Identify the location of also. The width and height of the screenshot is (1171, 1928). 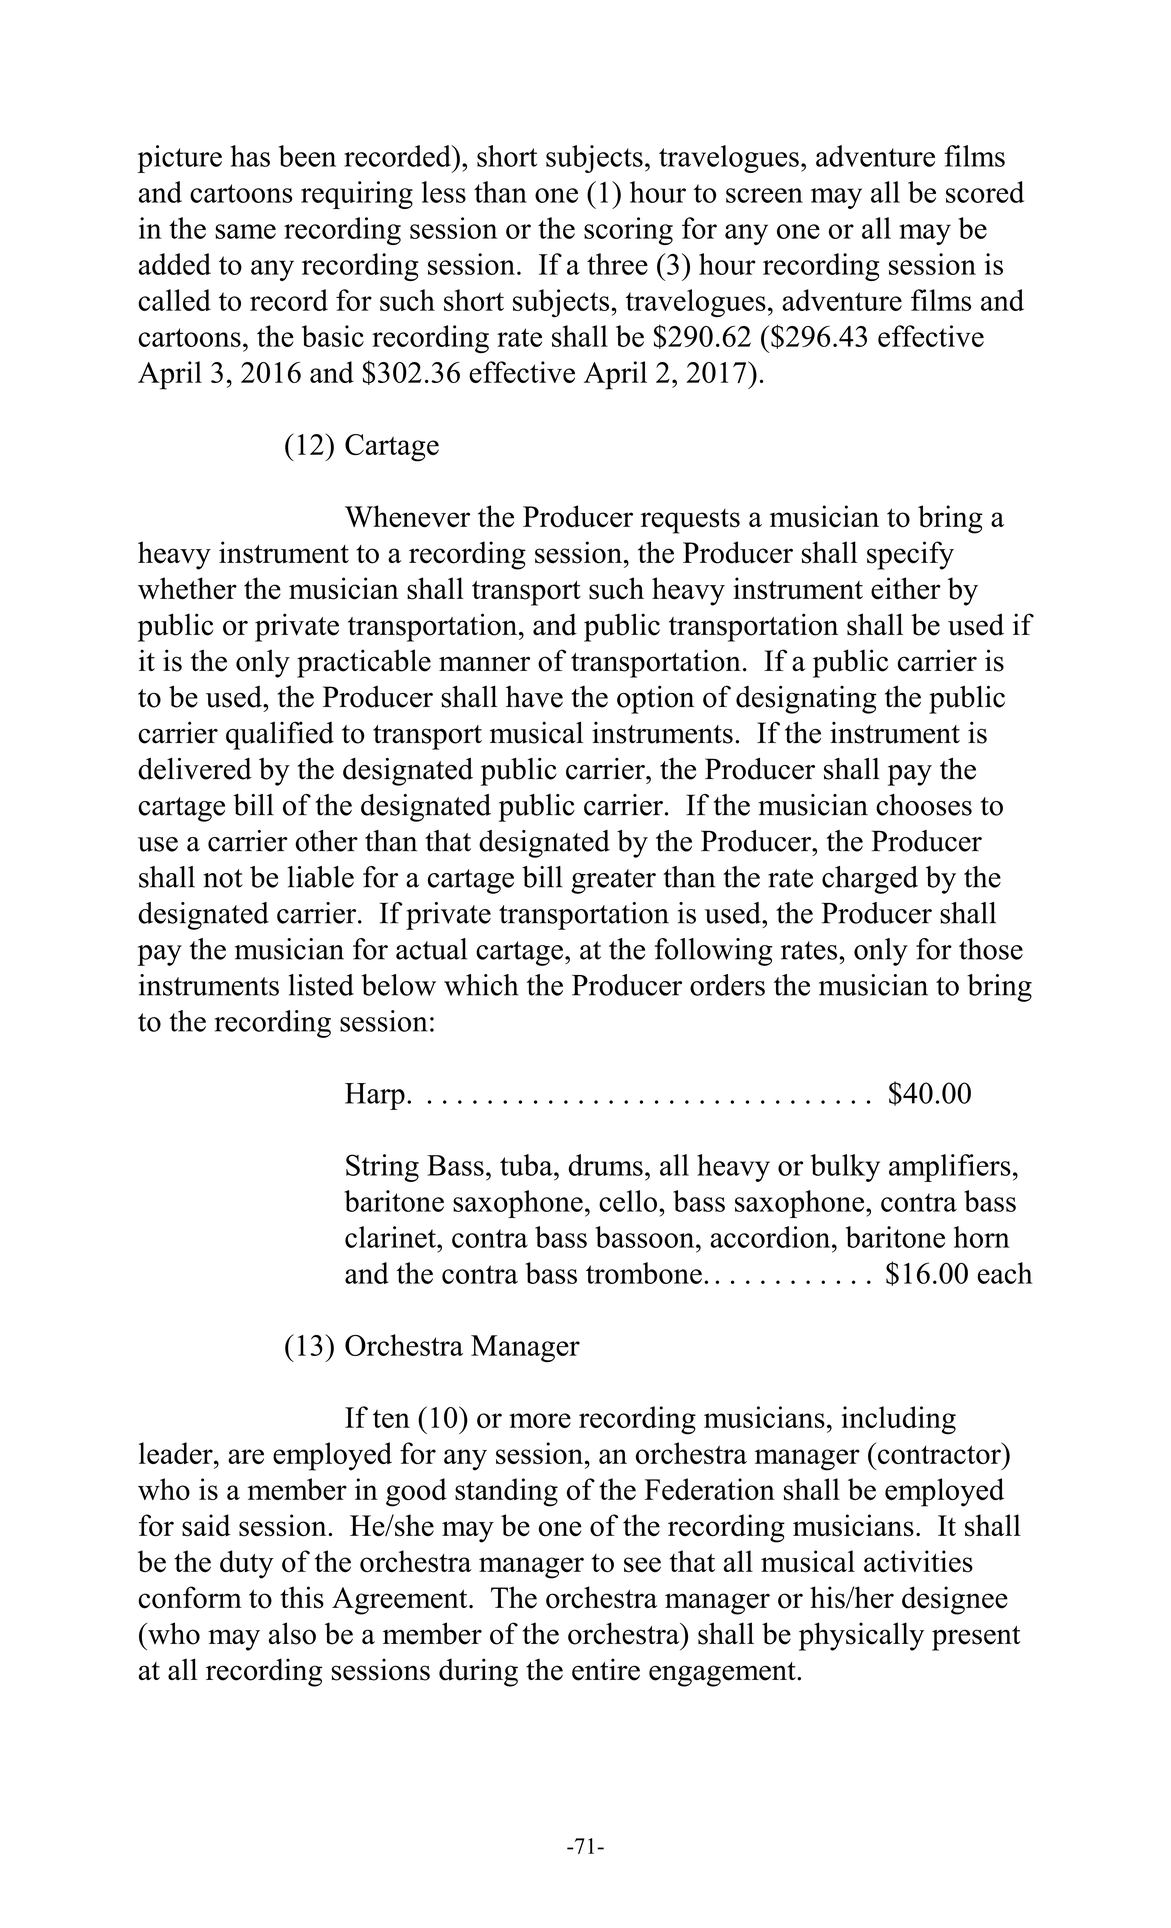
(292, 1633).
